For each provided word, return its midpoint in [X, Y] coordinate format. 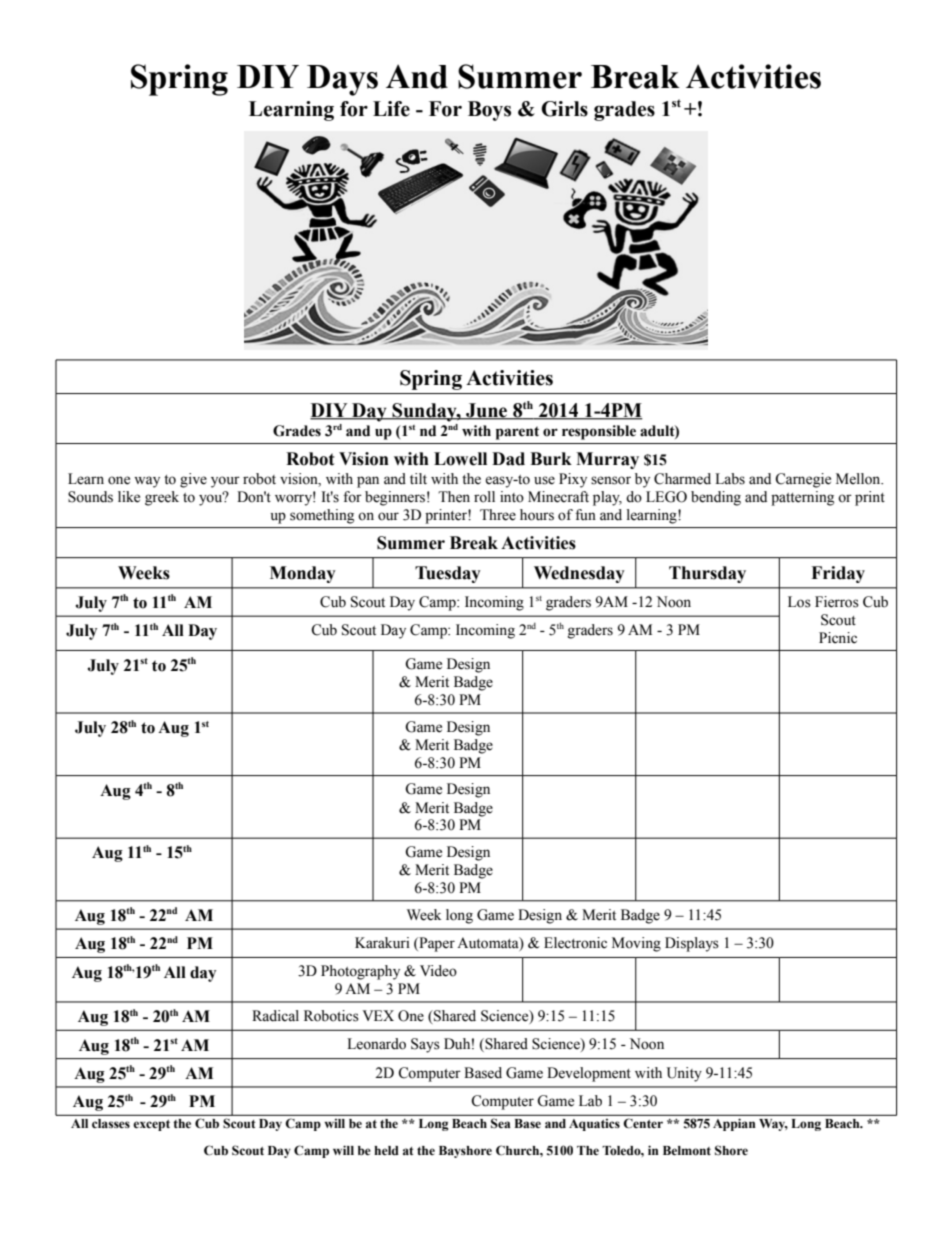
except [151, 1125]
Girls [564, 109]
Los [799, 602]
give [193, 480]
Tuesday [448, 574]
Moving [636, 944]
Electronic [575, 943]
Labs [730, 479]
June [487, 411]
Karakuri [382, 943]
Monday [303, 574]
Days [342, 80]
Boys [489, 111]
